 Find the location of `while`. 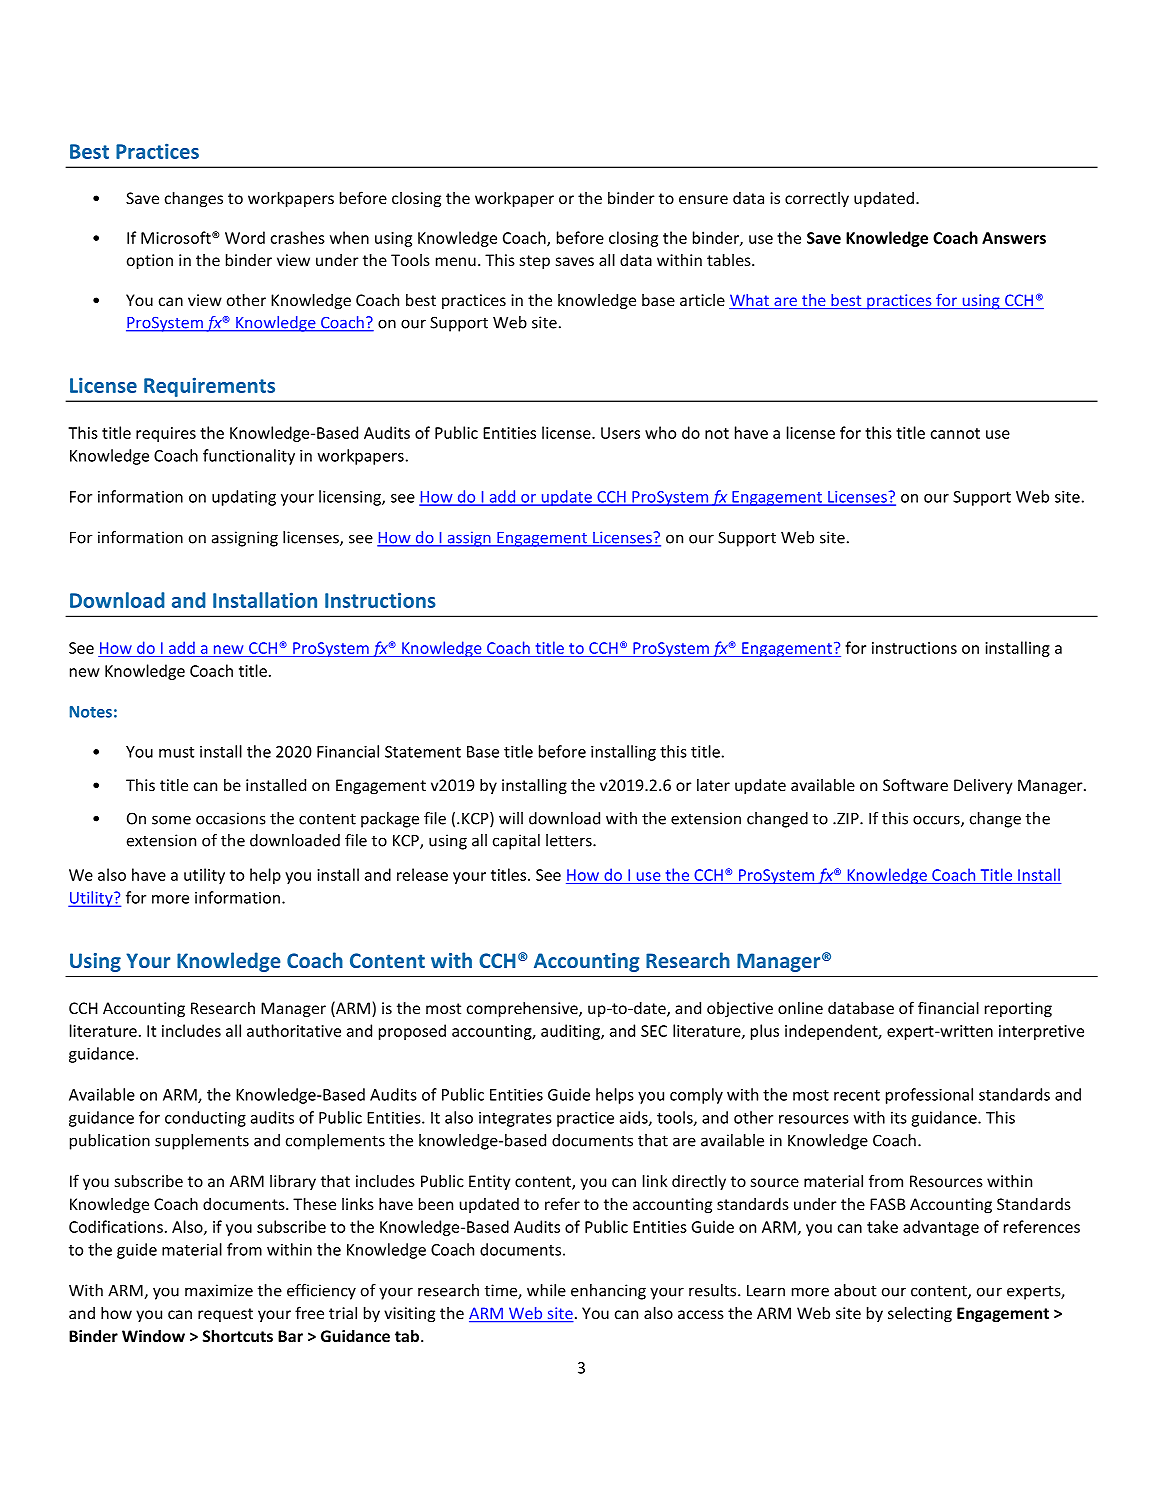

while is located at coordinates (546, 1290).
